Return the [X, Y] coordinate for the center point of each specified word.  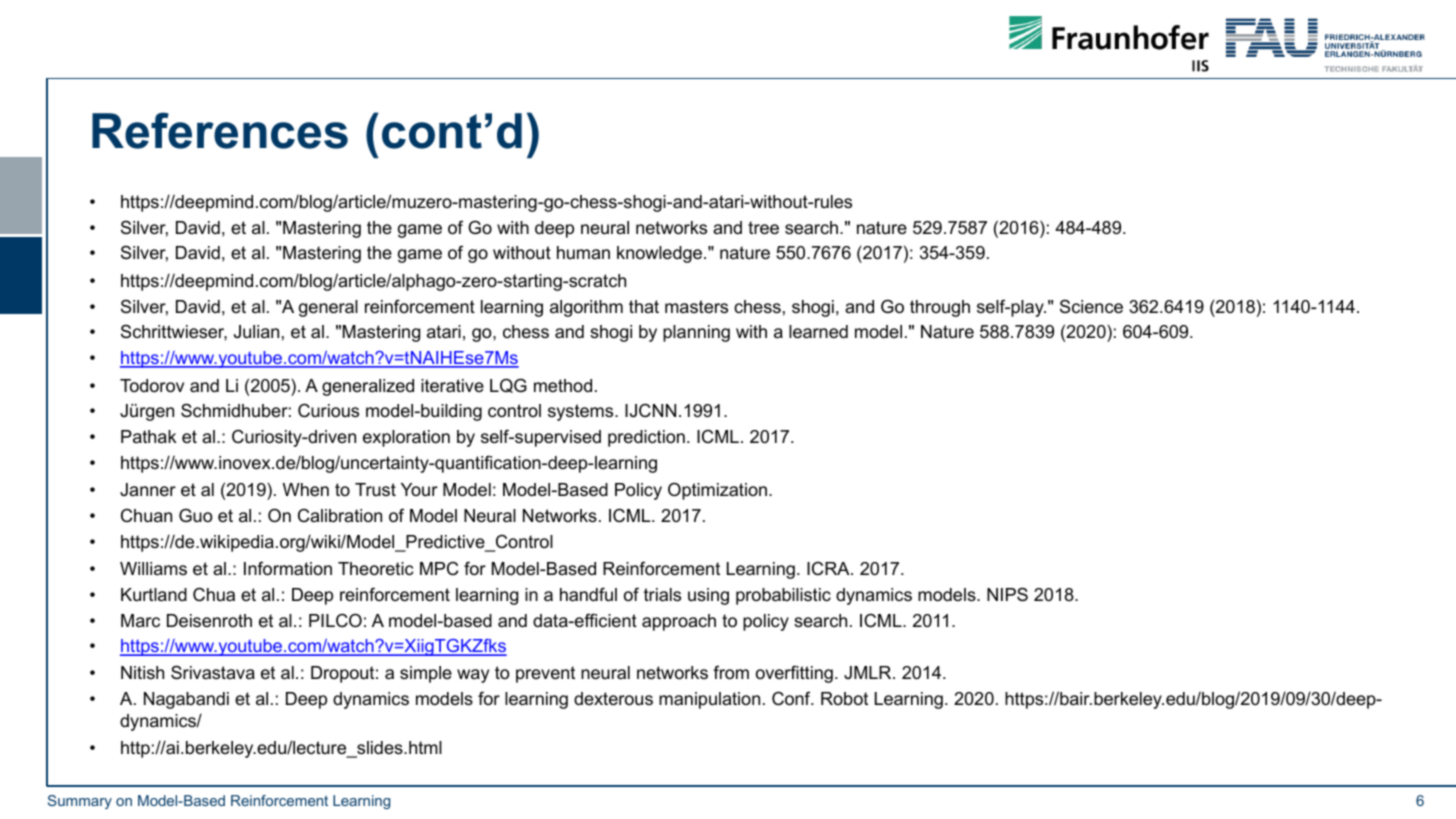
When [306, 489]
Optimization [717, 491]
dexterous [613, 699]
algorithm [586, 308]
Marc [140, 620]
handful [588, 594]
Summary [80, 802]
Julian [256, 332]
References [220, 130]
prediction [646, 438]
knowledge [659, 254]
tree [763, 228]
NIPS [1007, 594]
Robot [844, 698]
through [940, 308]
